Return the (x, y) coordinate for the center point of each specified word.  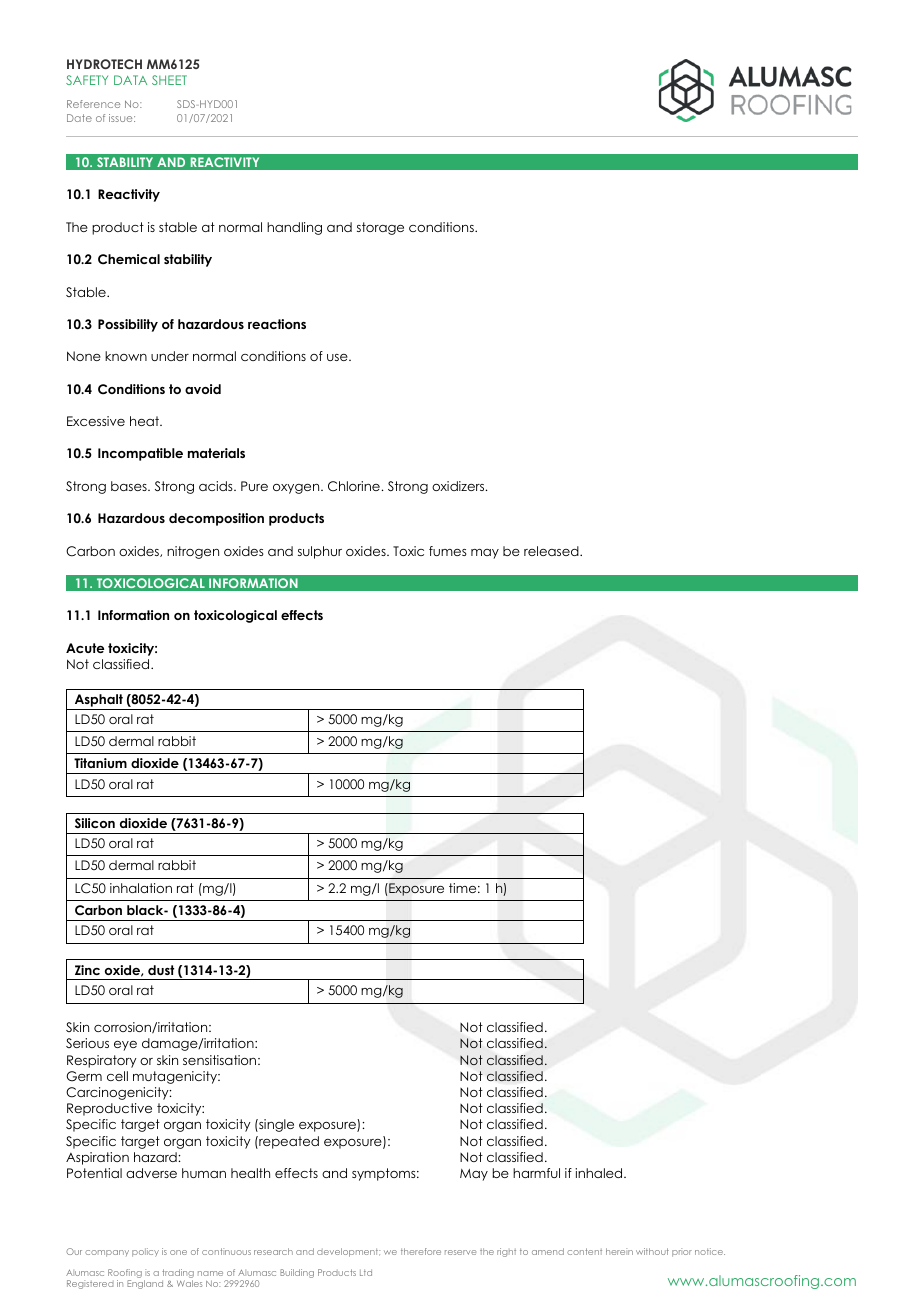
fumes (448, 551)
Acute (85, 648)
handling (294, 228)
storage (380, 228)
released (552, 551)
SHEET (169, 80)
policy (145, 1252)
